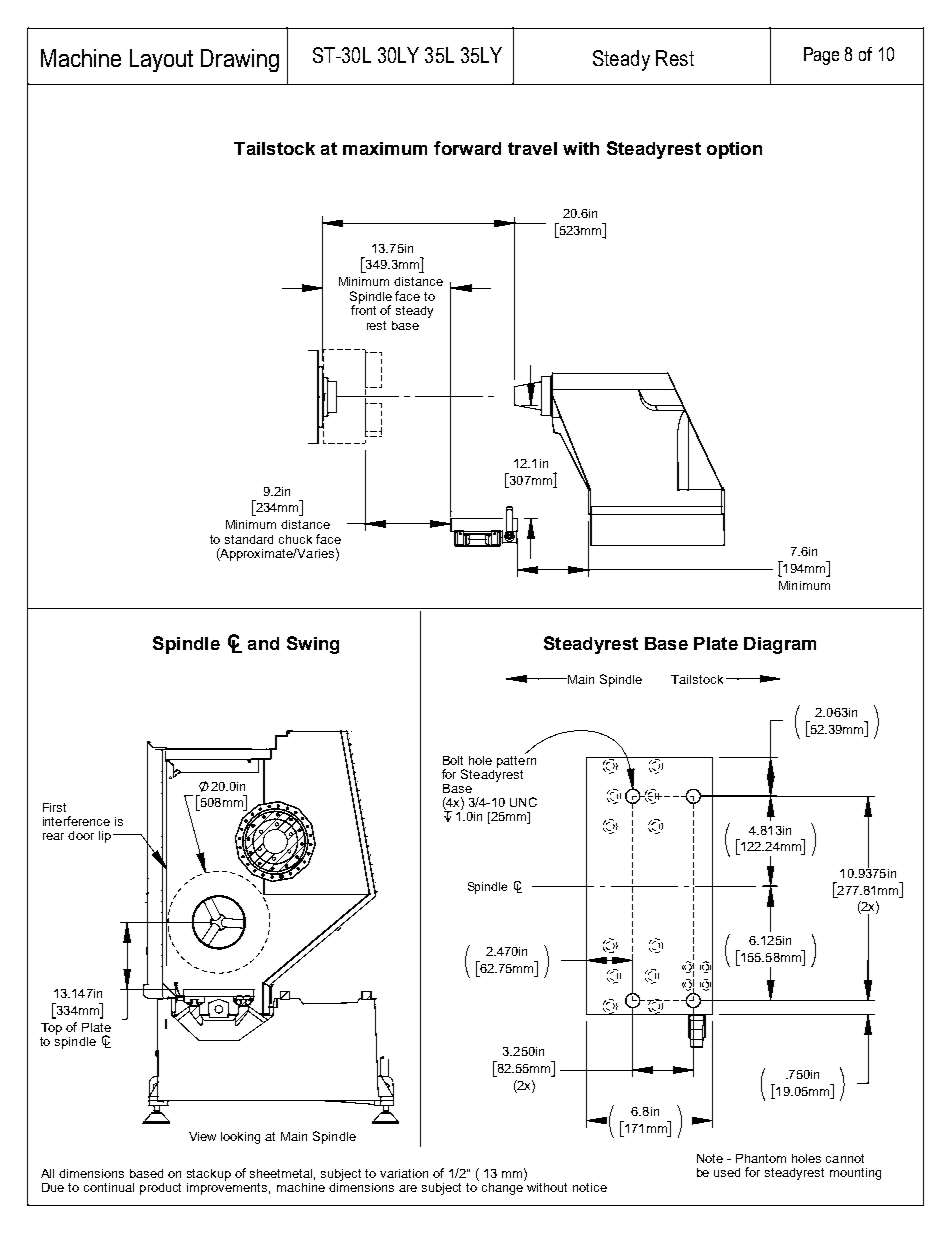 The width and height of the document is (952, 1233). I want to click on Page, so click(821, 56).
